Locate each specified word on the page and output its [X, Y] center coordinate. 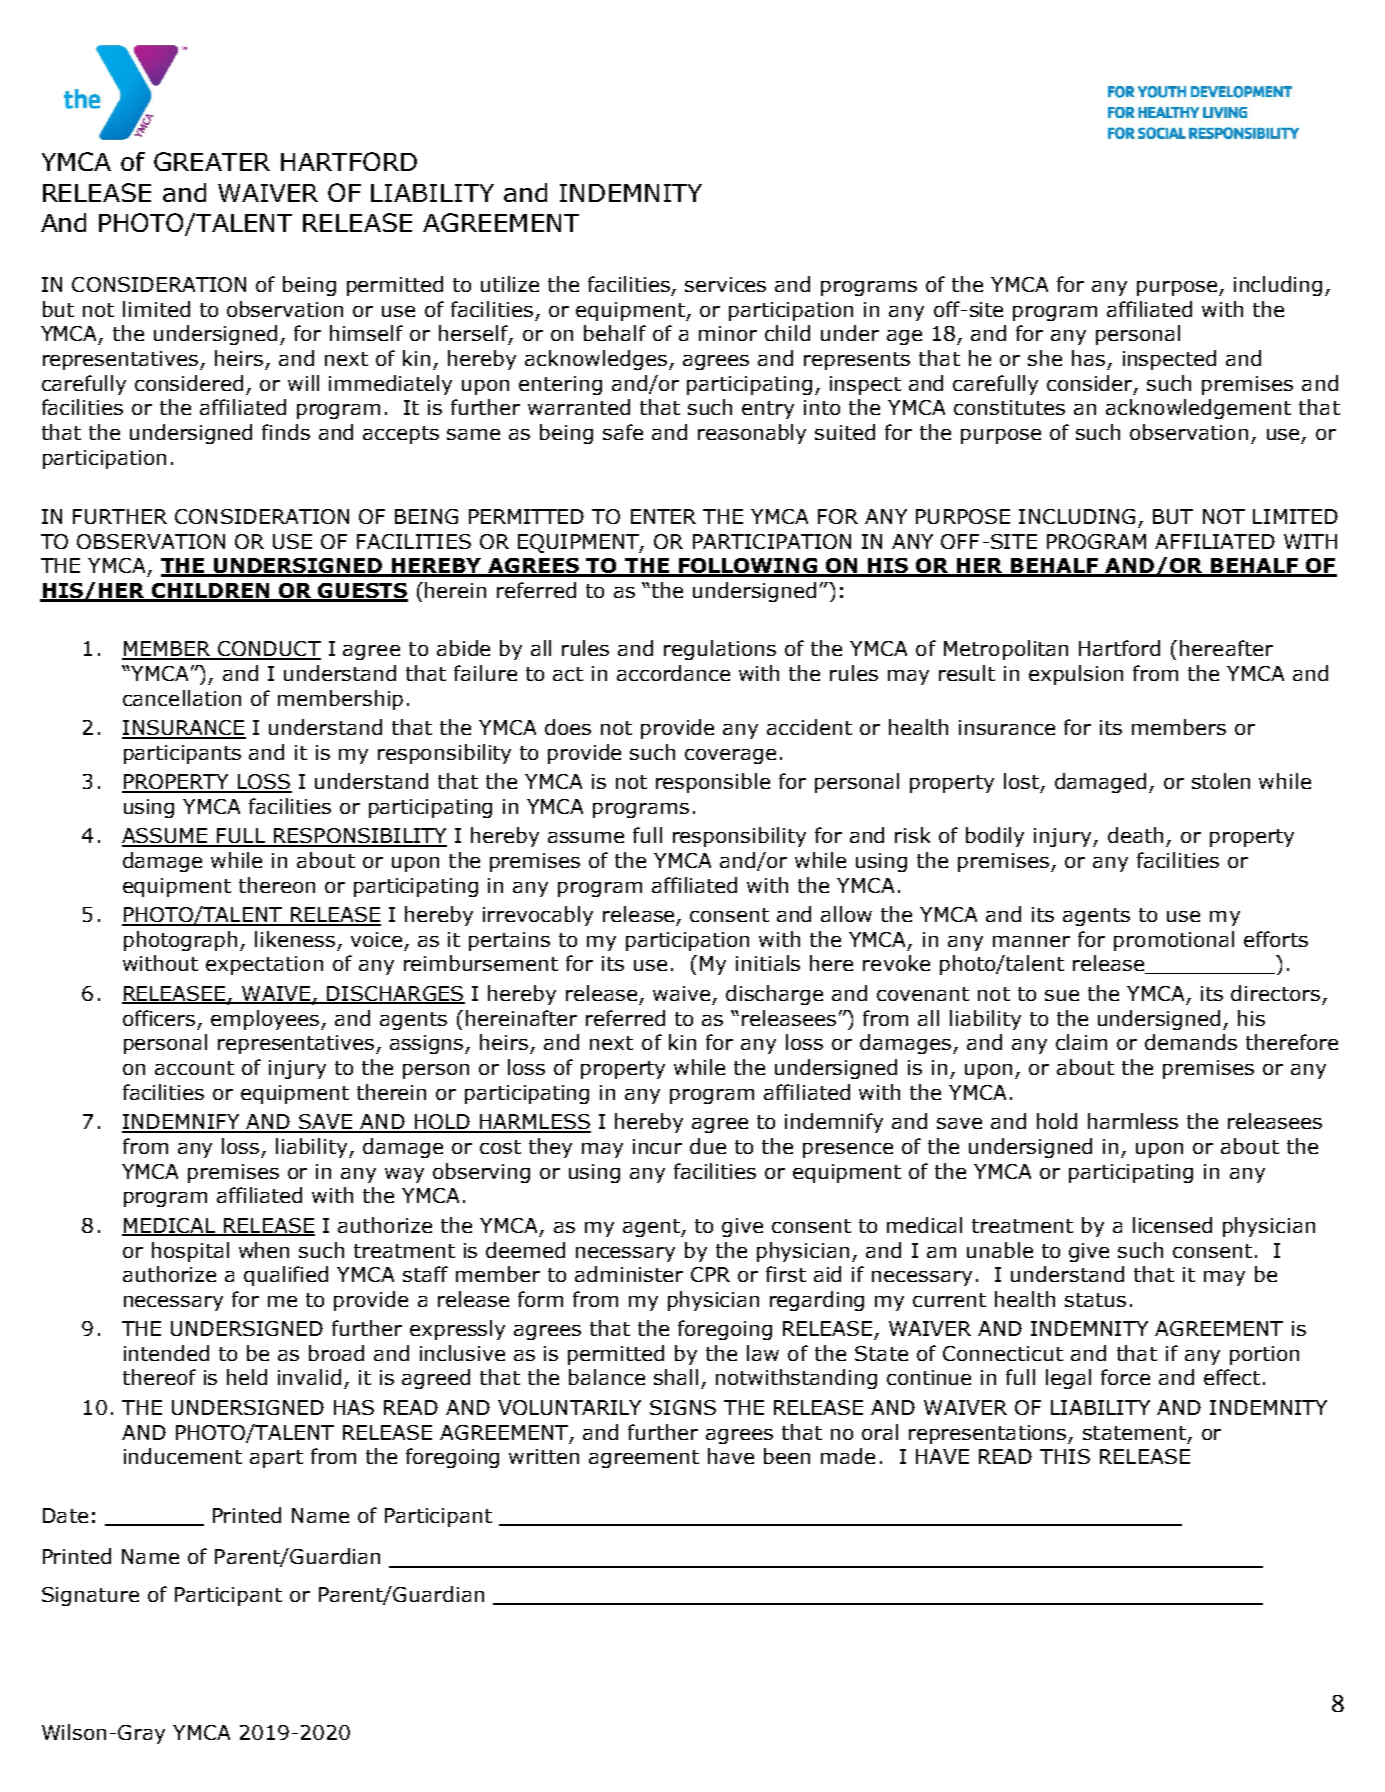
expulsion [1076, 675]
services [725, 284]
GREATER [212, 161]
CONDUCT [268, 650]
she [1045, 358]
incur [657, 1146]
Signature [90, 1596]
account [194, 1068]
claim [1081, 1042]
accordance [673, 673]
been [787, 1456]
